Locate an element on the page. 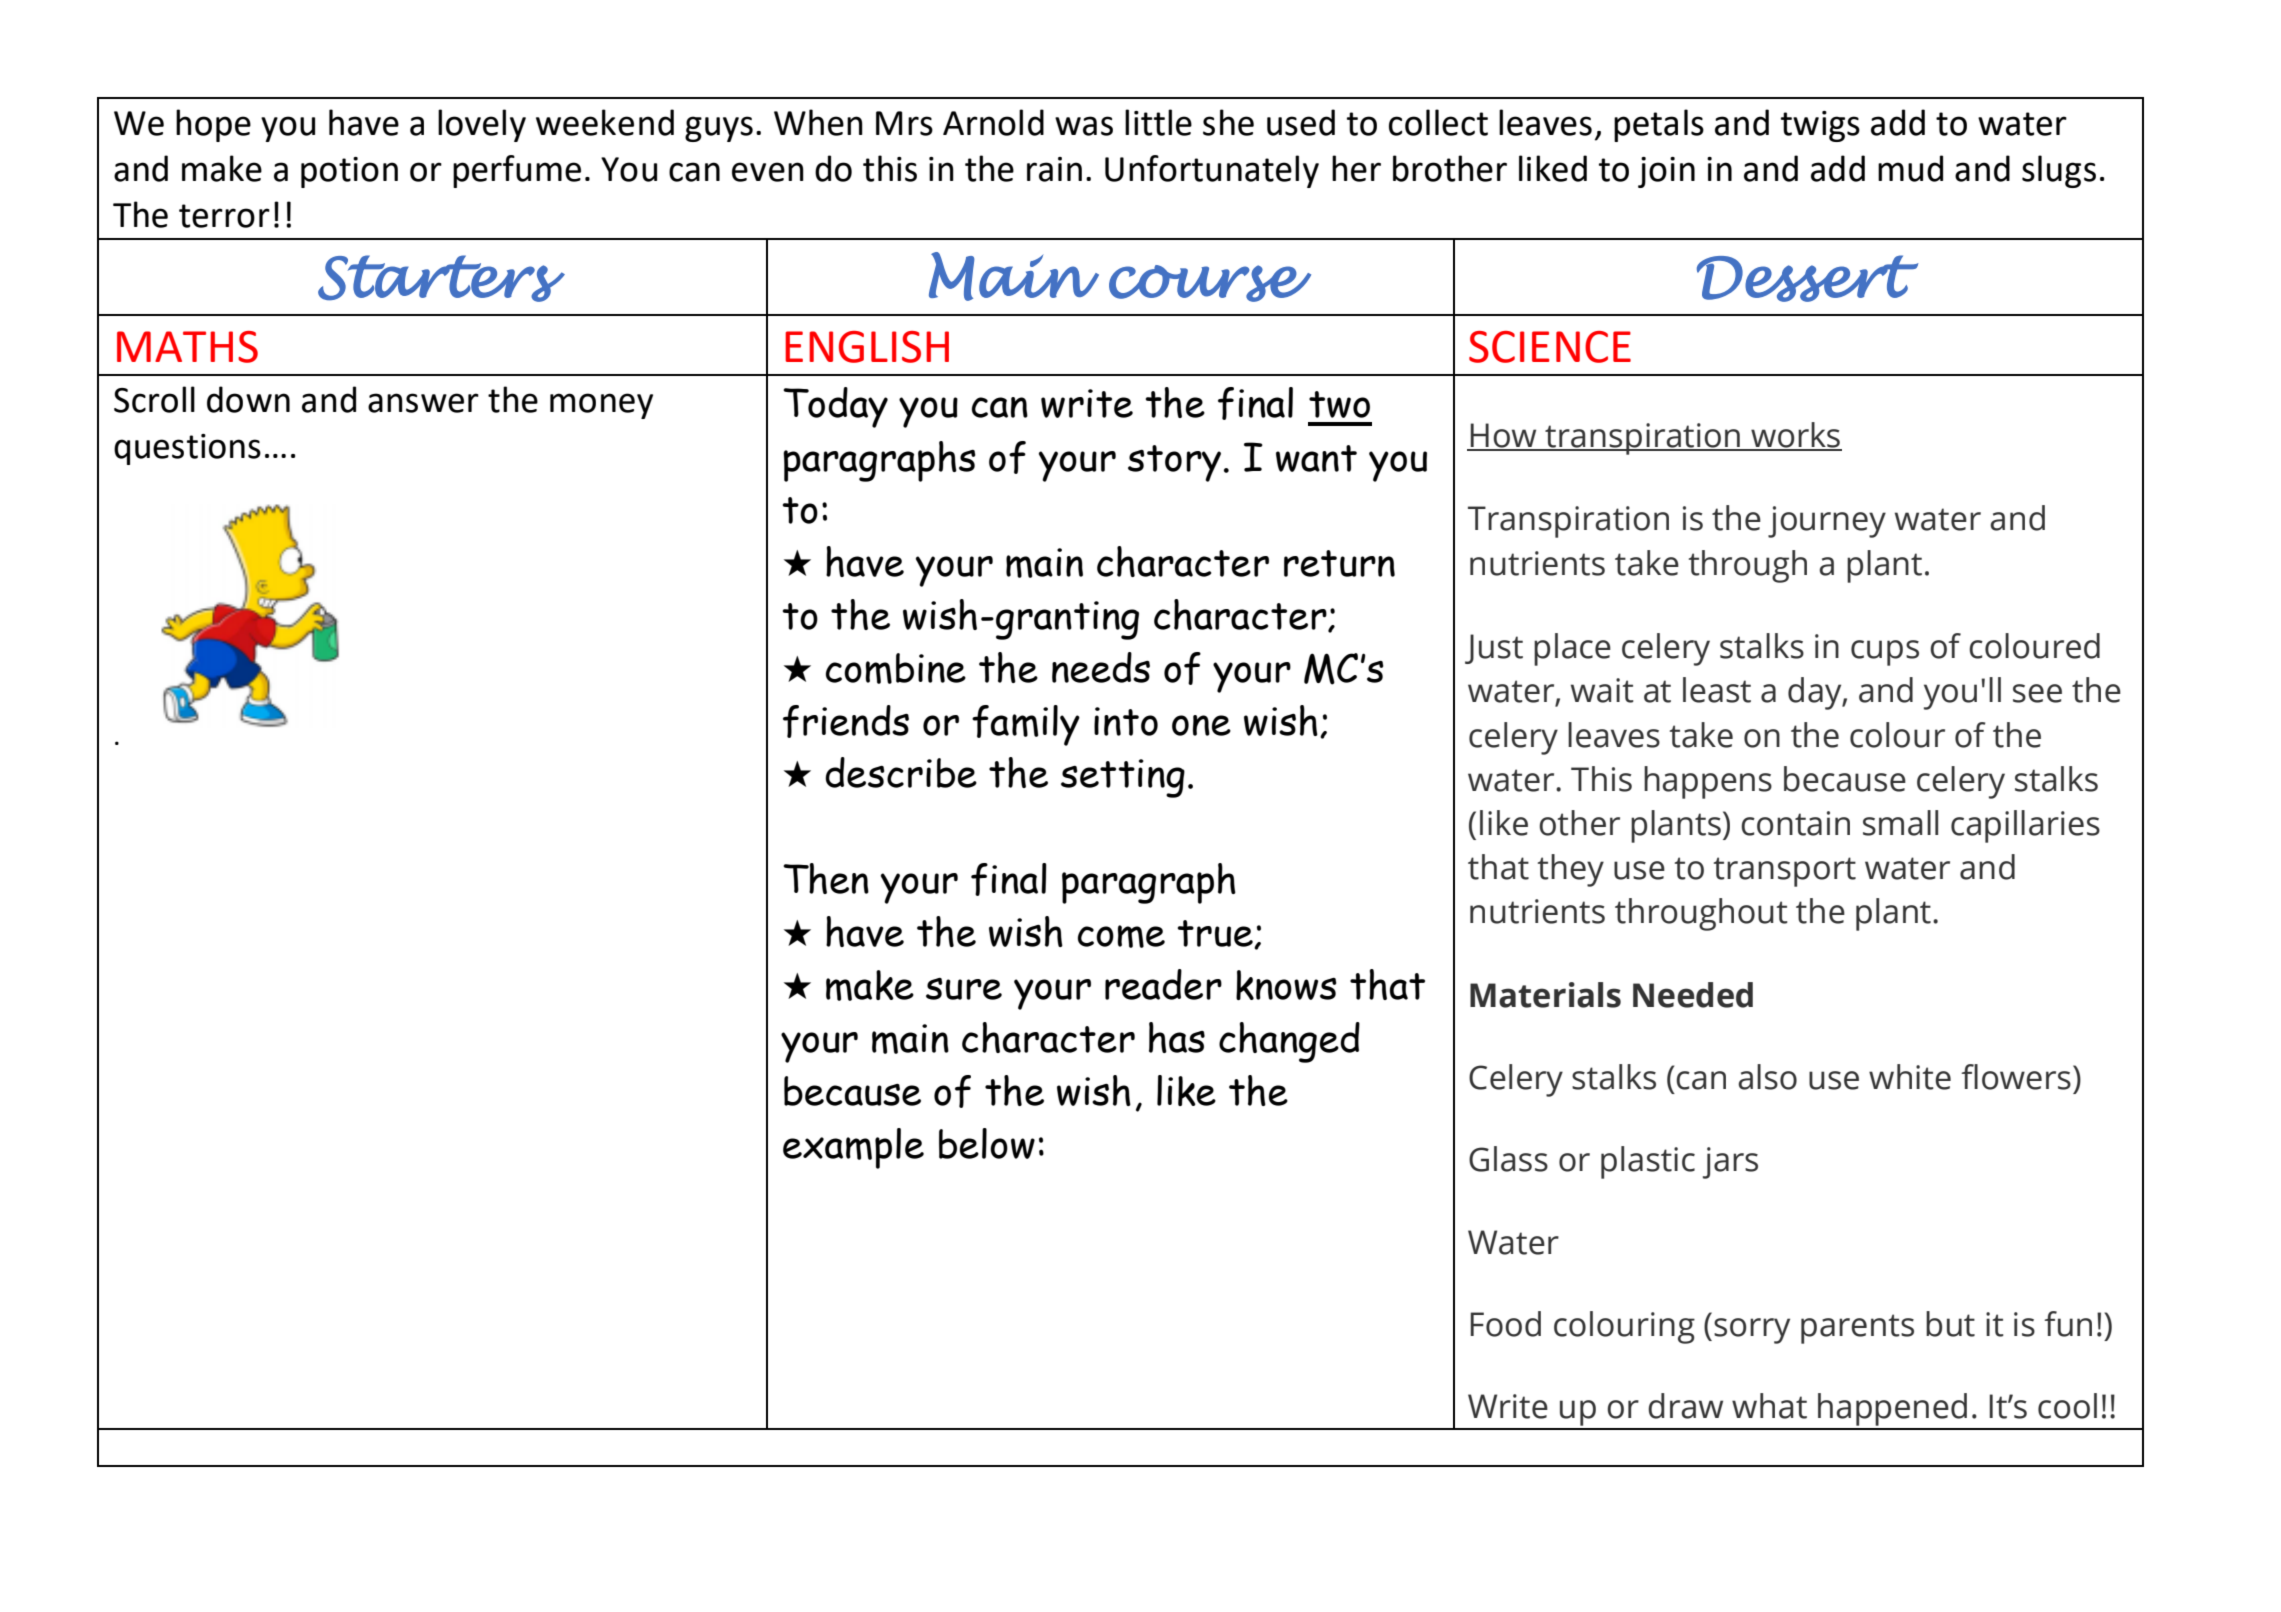  Needed is located at coordinates (1693, 995).
